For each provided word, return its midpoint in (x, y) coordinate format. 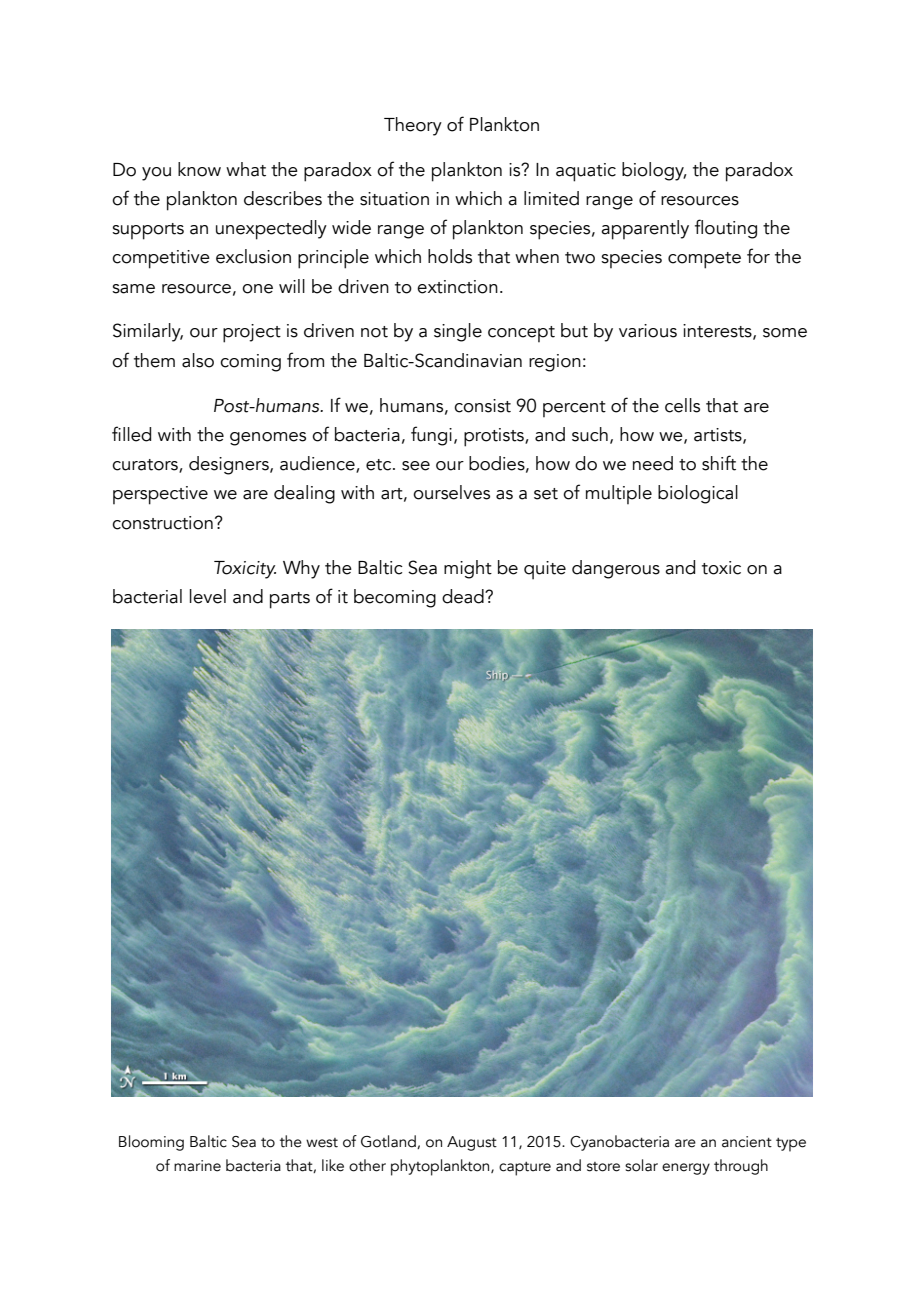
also (198, 360)
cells (682, 405)
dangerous (616, 569)
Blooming (151, 1143)
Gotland (389, 1142)
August (472, 1143)
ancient (747, 1142)
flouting (726, 229)
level (208, 596)
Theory (413, 126)
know (199, 169)
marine (197, 1166)
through (741, 1167)
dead (464, 596)
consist (482, 406)
